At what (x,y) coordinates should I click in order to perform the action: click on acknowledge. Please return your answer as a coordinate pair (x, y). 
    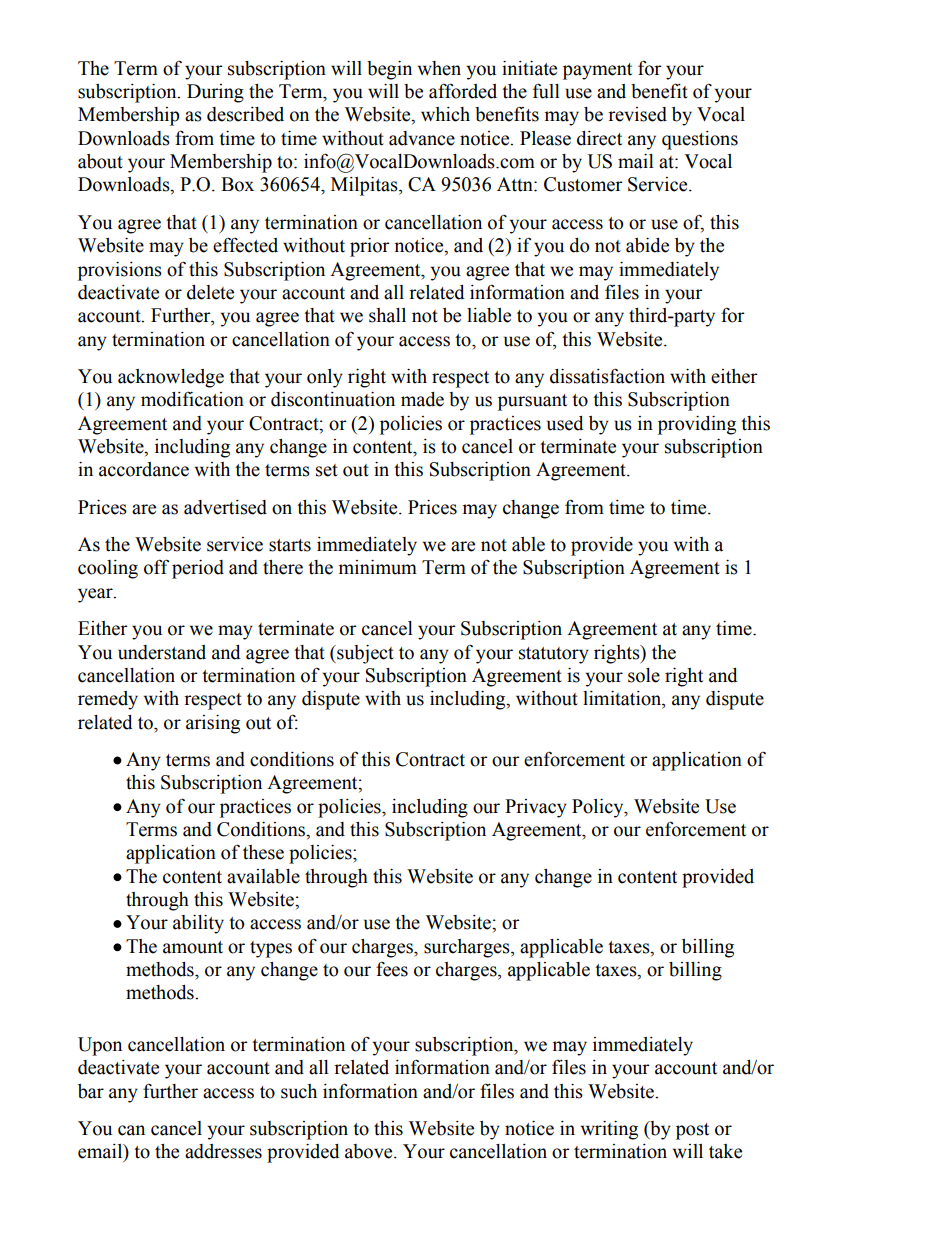
    Looking at the image, I should click on (171, 378).
